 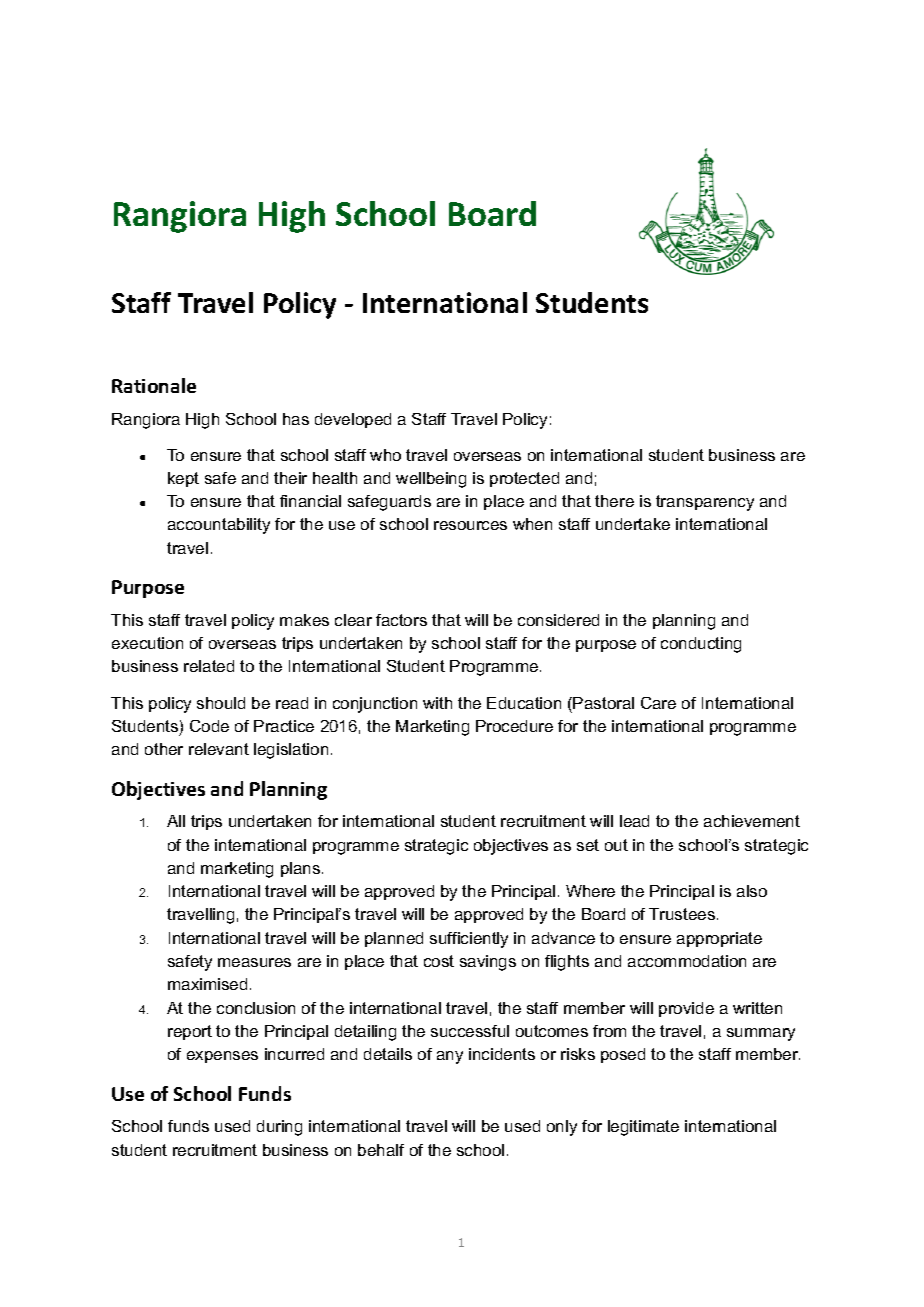 I want to click on makes, so click(x=304, y=620).
